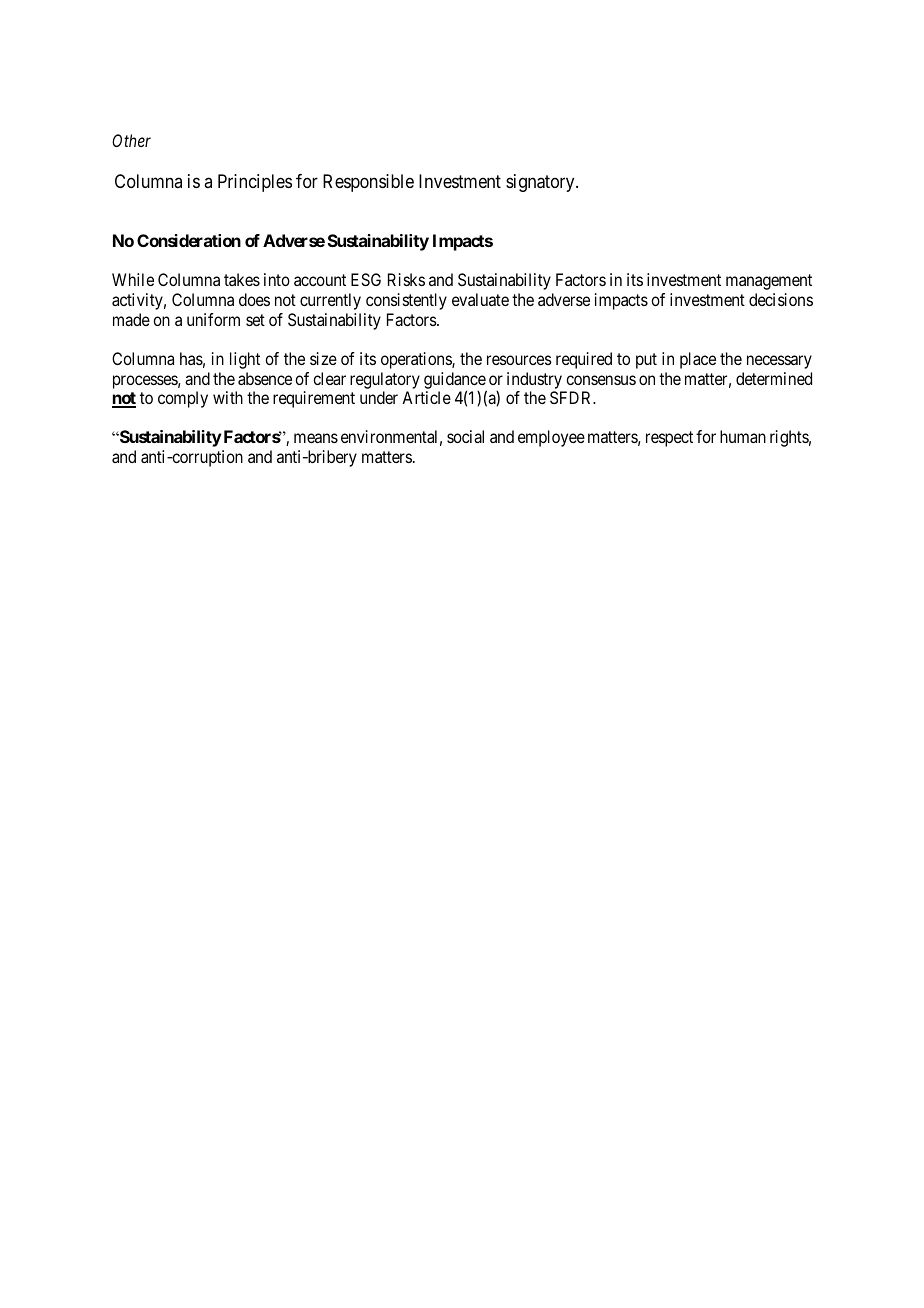 This page has width=924, height=1308. Describe the element at coordinates (131, 140) in the page. I see `Other` at that location.
